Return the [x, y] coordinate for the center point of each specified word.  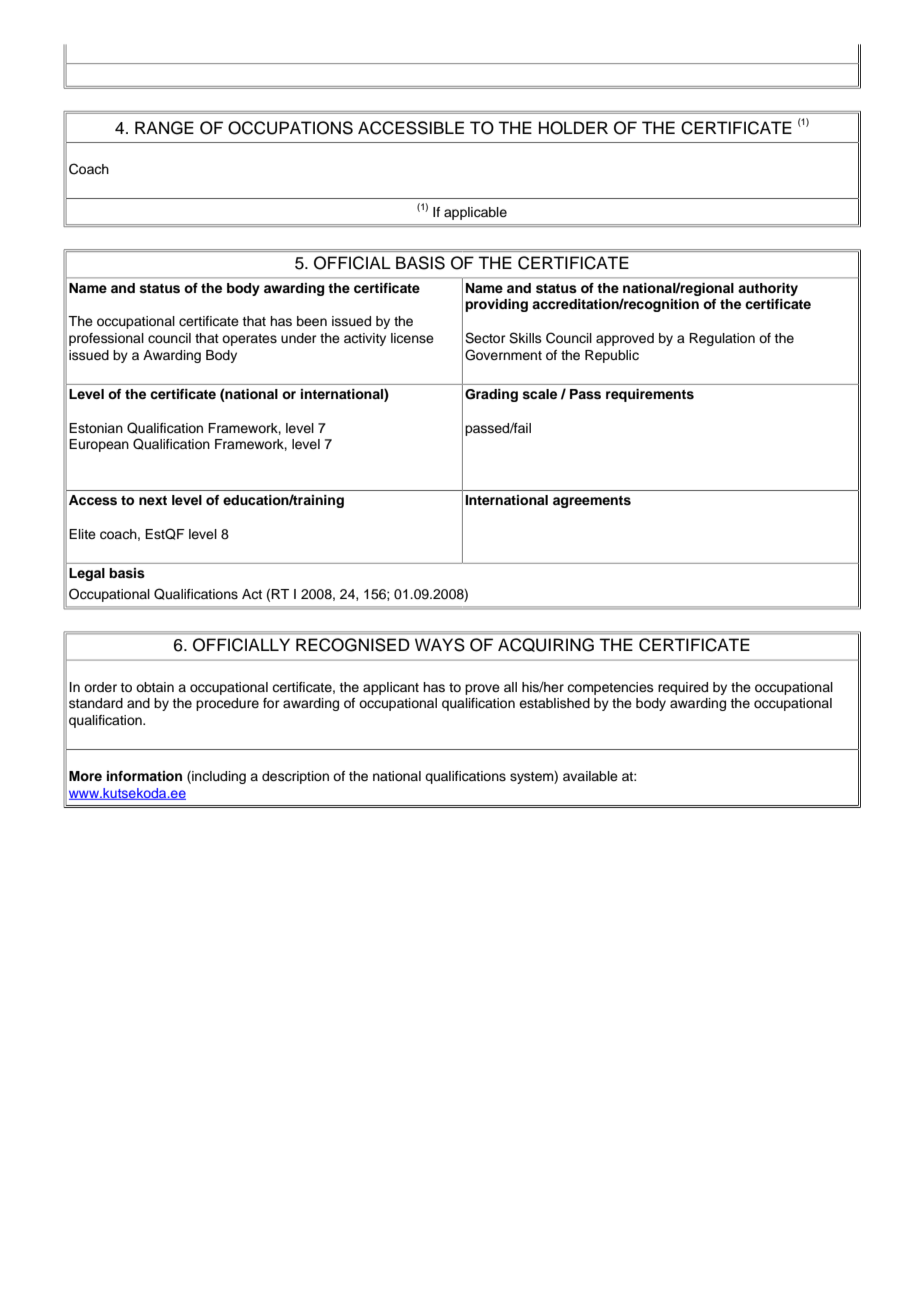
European [99, 445]
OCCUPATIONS [290, 128]
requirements [650, 395]
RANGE [164, 128]
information [144, 776]
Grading [491, 395]
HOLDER [573, 128]
